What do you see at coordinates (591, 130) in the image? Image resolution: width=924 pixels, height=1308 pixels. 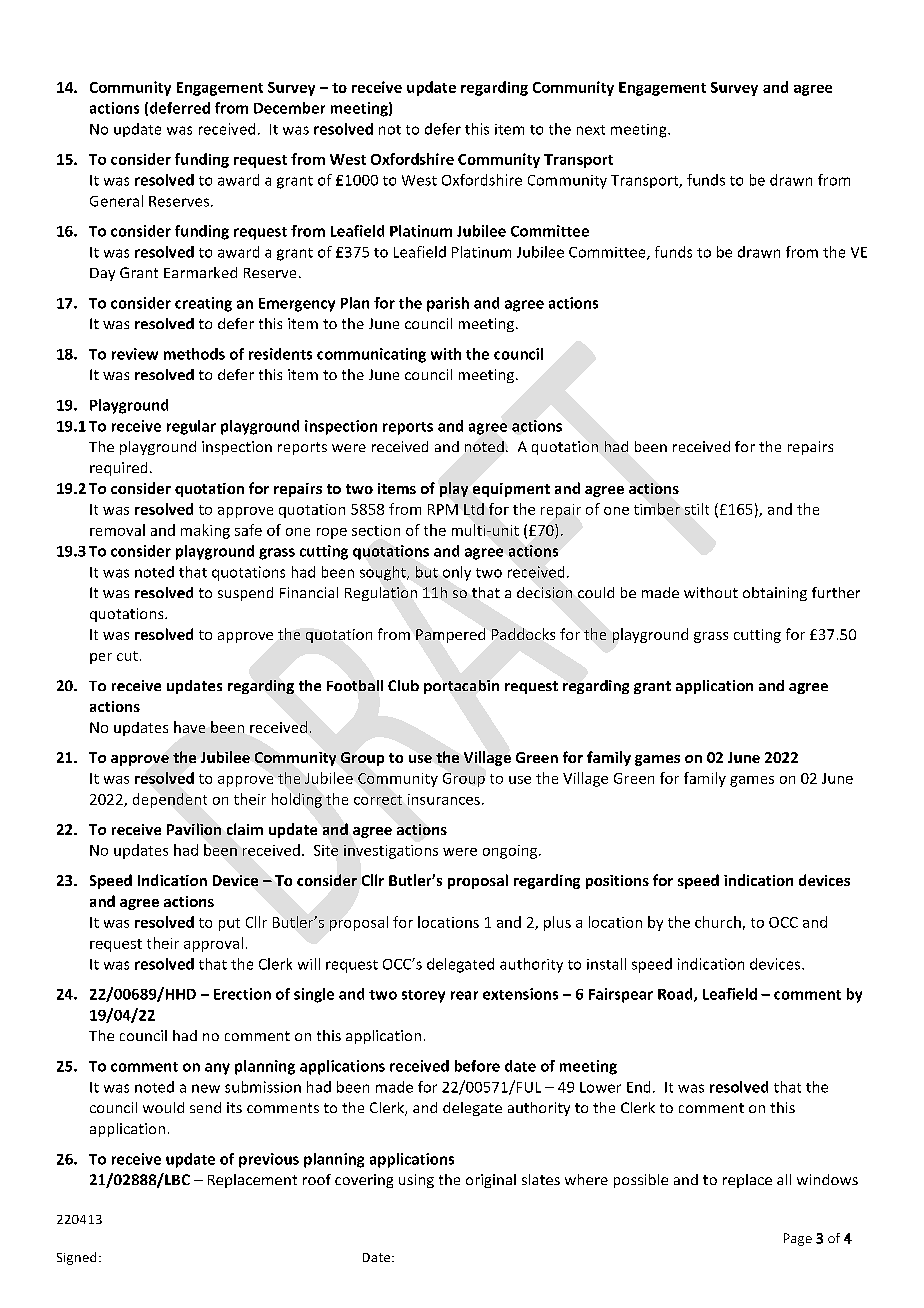 I see `next` at bounding box center [591, 130].
